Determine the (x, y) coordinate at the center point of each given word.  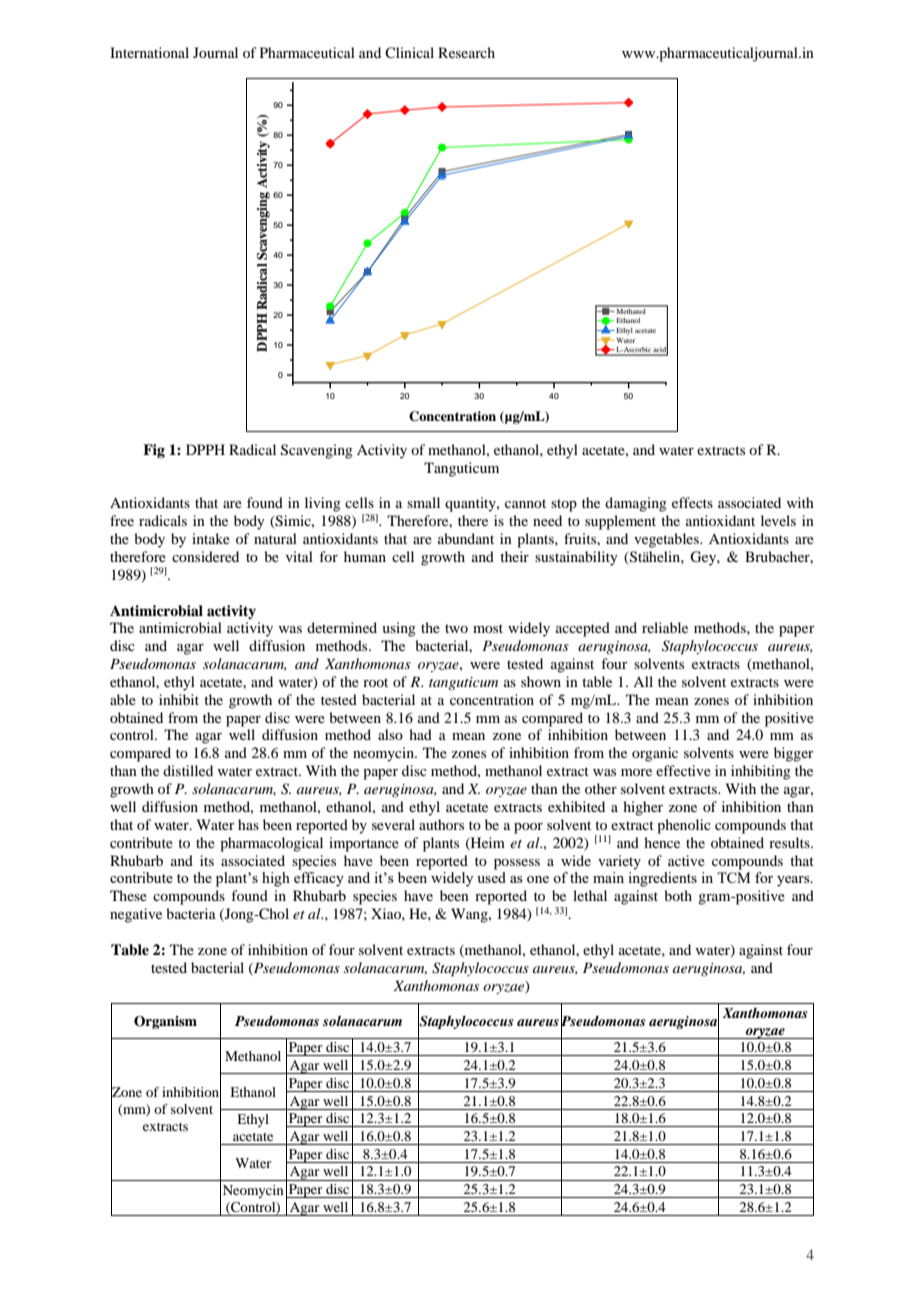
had (420, 734)
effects (692, 502)
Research (466, 52)
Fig (154, 451)
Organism (165, 1022)
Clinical (409, 52)
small (423, 502)
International (149, 52)
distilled (188, 770)
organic (655, 754)
